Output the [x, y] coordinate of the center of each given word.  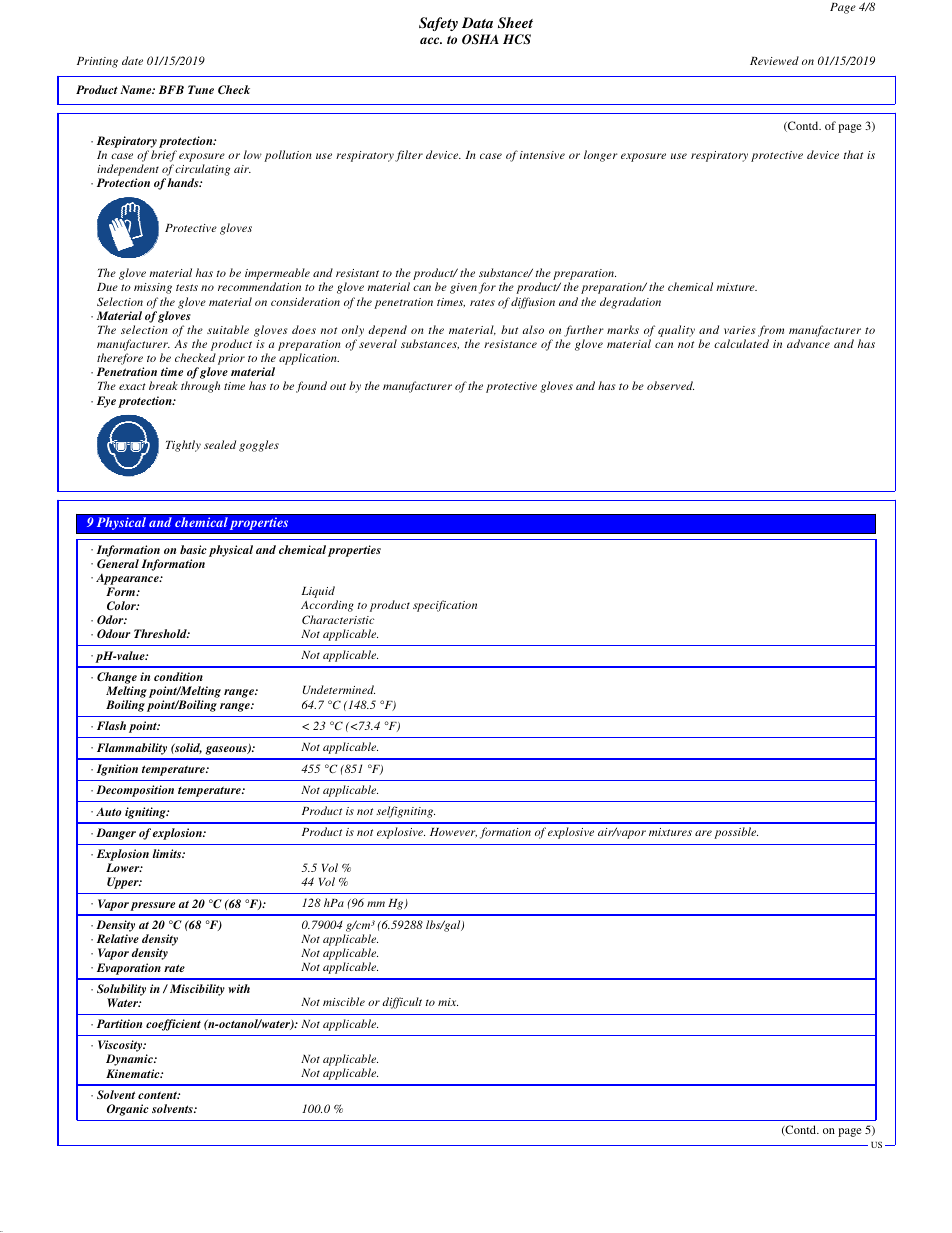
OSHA [480, 39]
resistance [510, 344]
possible [736, 833]
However [453, 833]
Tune [201, 89]
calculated [741, 343]
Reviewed [774, 60]
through [200, 387]
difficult [402, 1003]
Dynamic [130, 1060]
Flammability [132, 749]
